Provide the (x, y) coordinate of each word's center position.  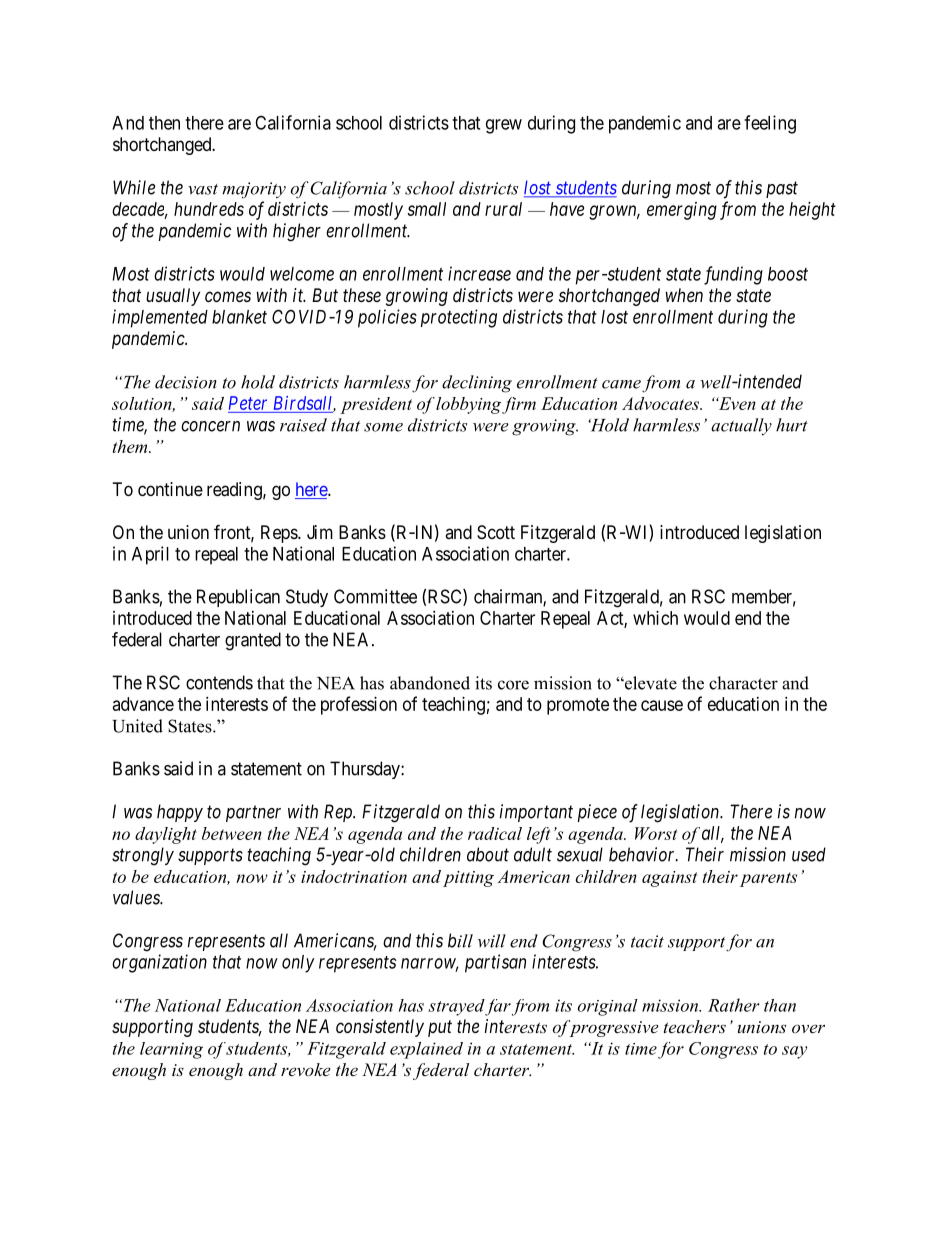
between (232, 833)
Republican (238, 598)
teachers (695, 1026)
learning (171, 1050)
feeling (770, 124)
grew (504, 126)
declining (477, 384)
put (440, 1028)
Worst (656, 833)
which (655, 618)
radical (495, 833)
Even (736, 403)
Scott (496, 532)
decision (186, 382)
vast (203, 189)
